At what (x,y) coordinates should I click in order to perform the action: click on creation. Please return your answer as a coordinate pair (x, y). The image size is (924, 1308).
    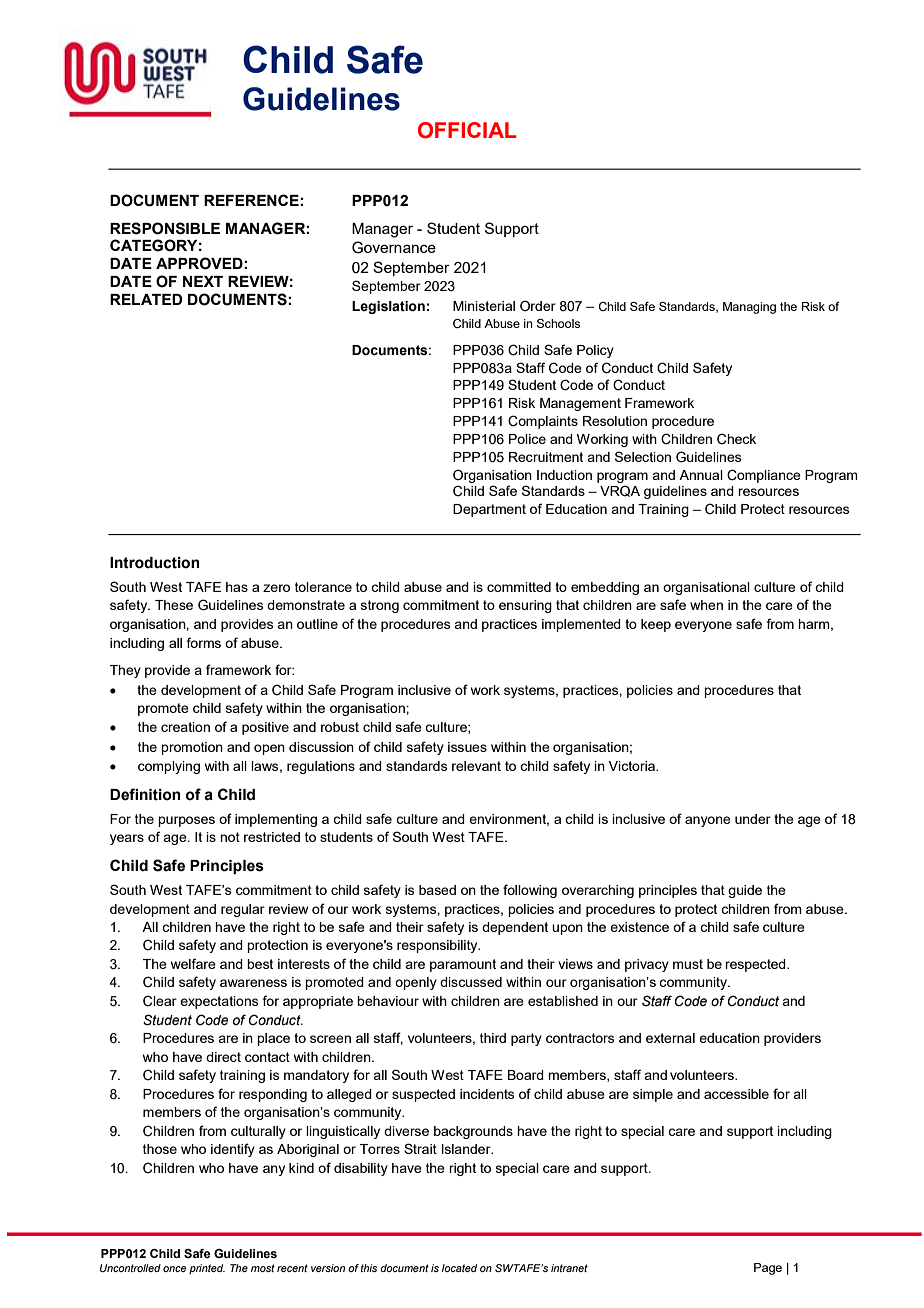
    Looking at the image, I should click on (185, 727).
